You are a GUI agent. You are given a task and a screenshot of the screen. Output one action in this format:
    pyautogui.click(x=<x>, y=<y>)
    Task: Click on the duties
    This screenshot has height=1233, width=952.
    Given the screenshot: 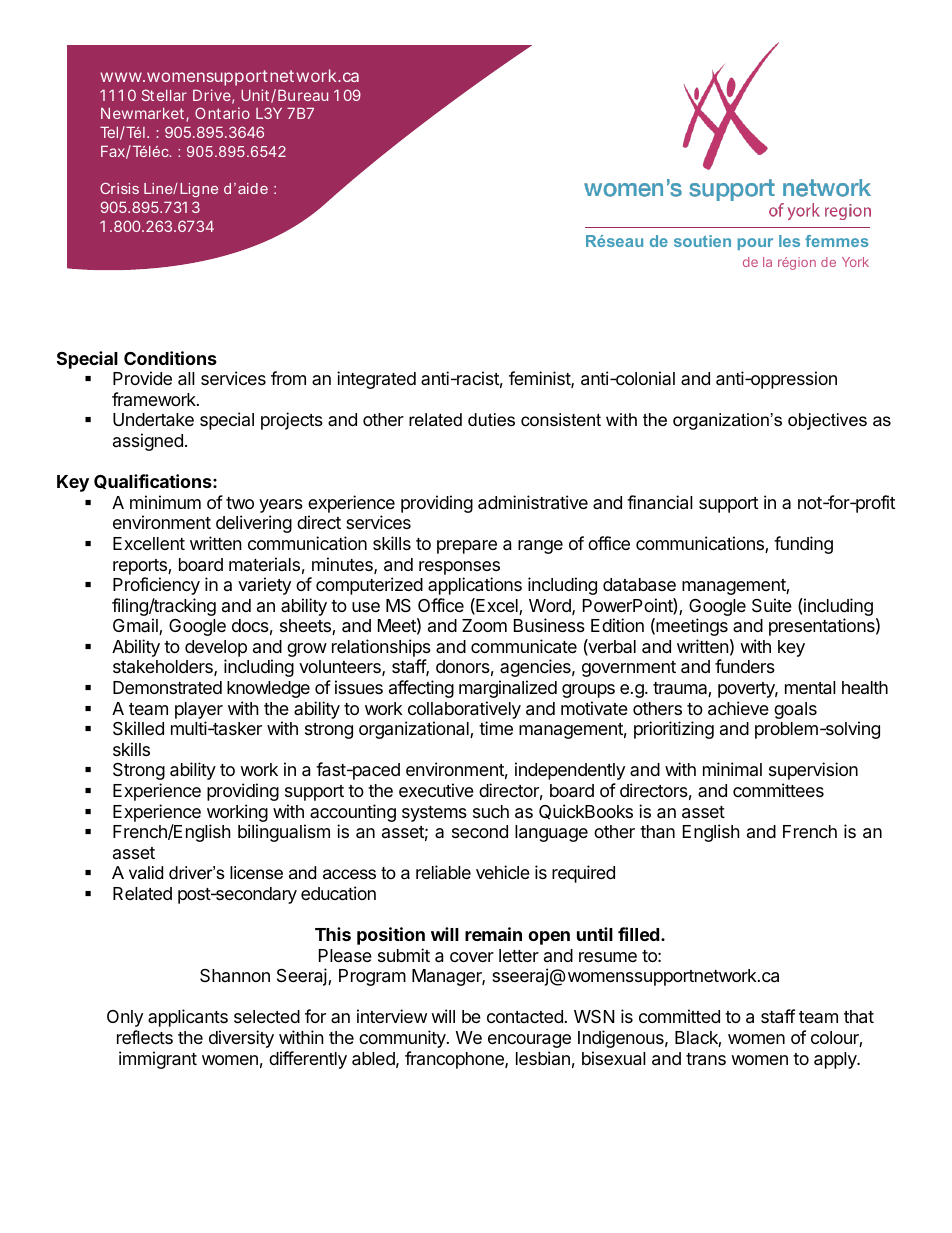 What is the action you would take?
    pyautogui.click(x=491, y=420)
